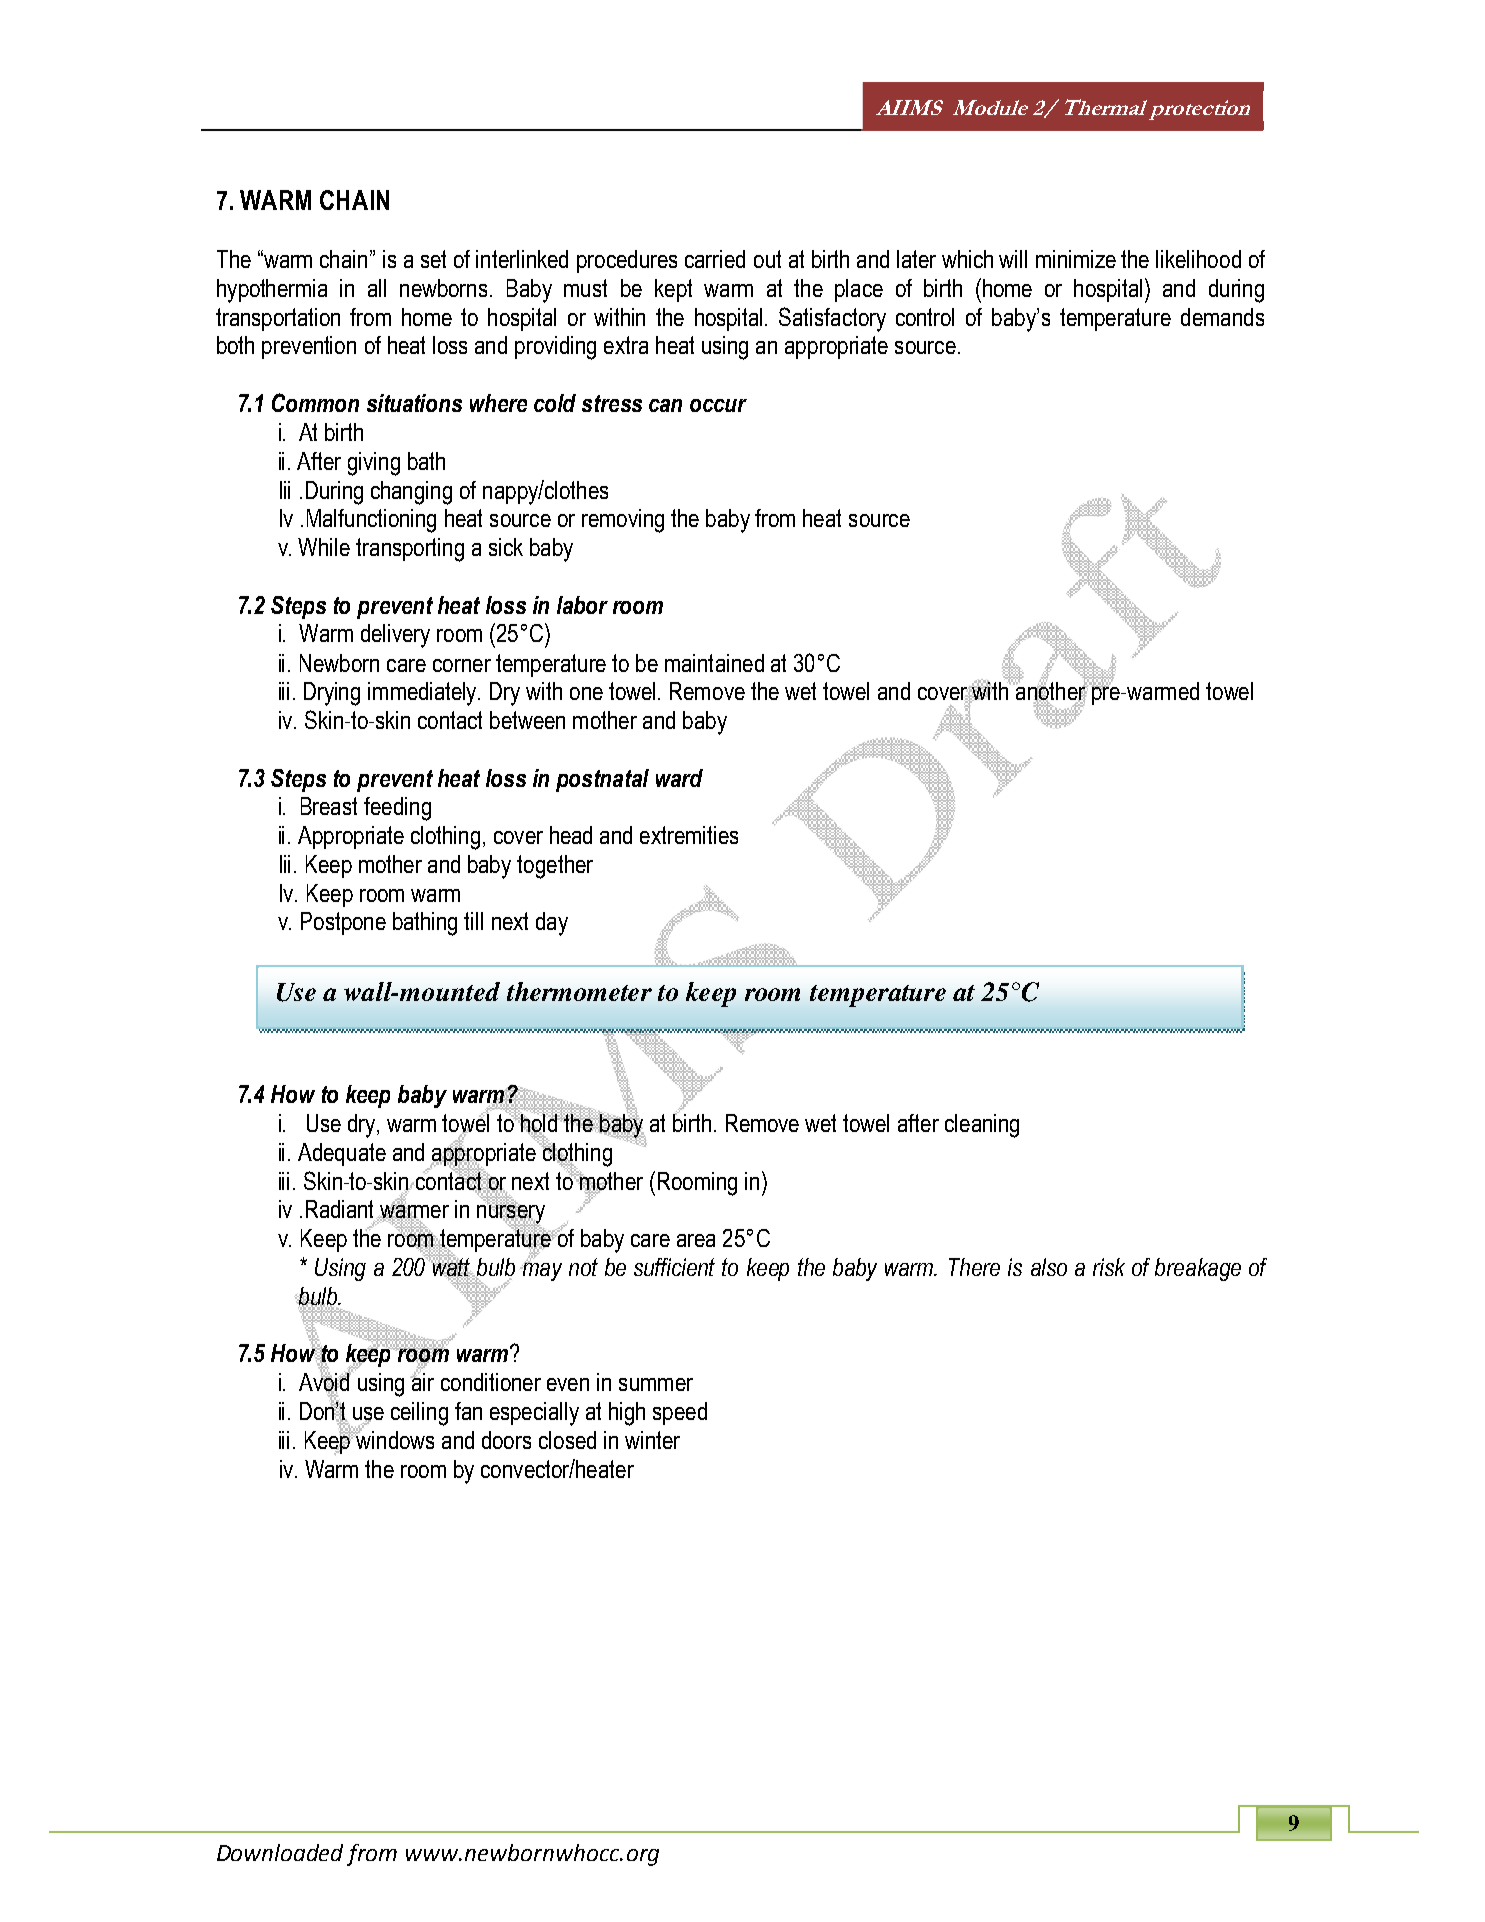 The image size is (1485, 1922). What do you see at coordinates (689, 835) in the image?
I see `extremities` at bounding box center [689, 835].
